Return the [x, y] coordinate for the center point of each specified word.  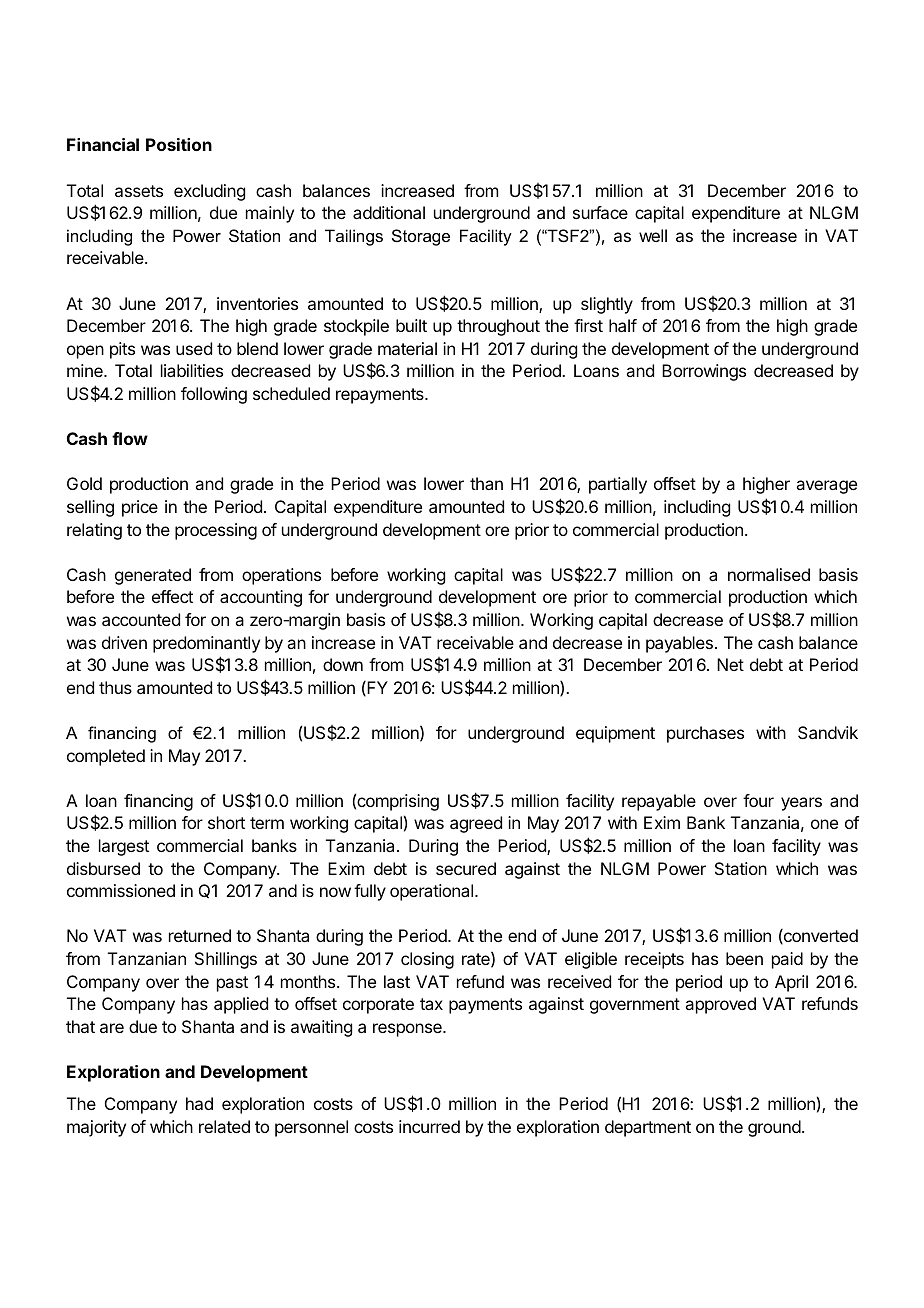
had [199, 1103]
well [653, 235]
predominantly [206, 644]
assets [139, 191]
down [343, 664]
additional [389, 212]
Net [730, 664]
